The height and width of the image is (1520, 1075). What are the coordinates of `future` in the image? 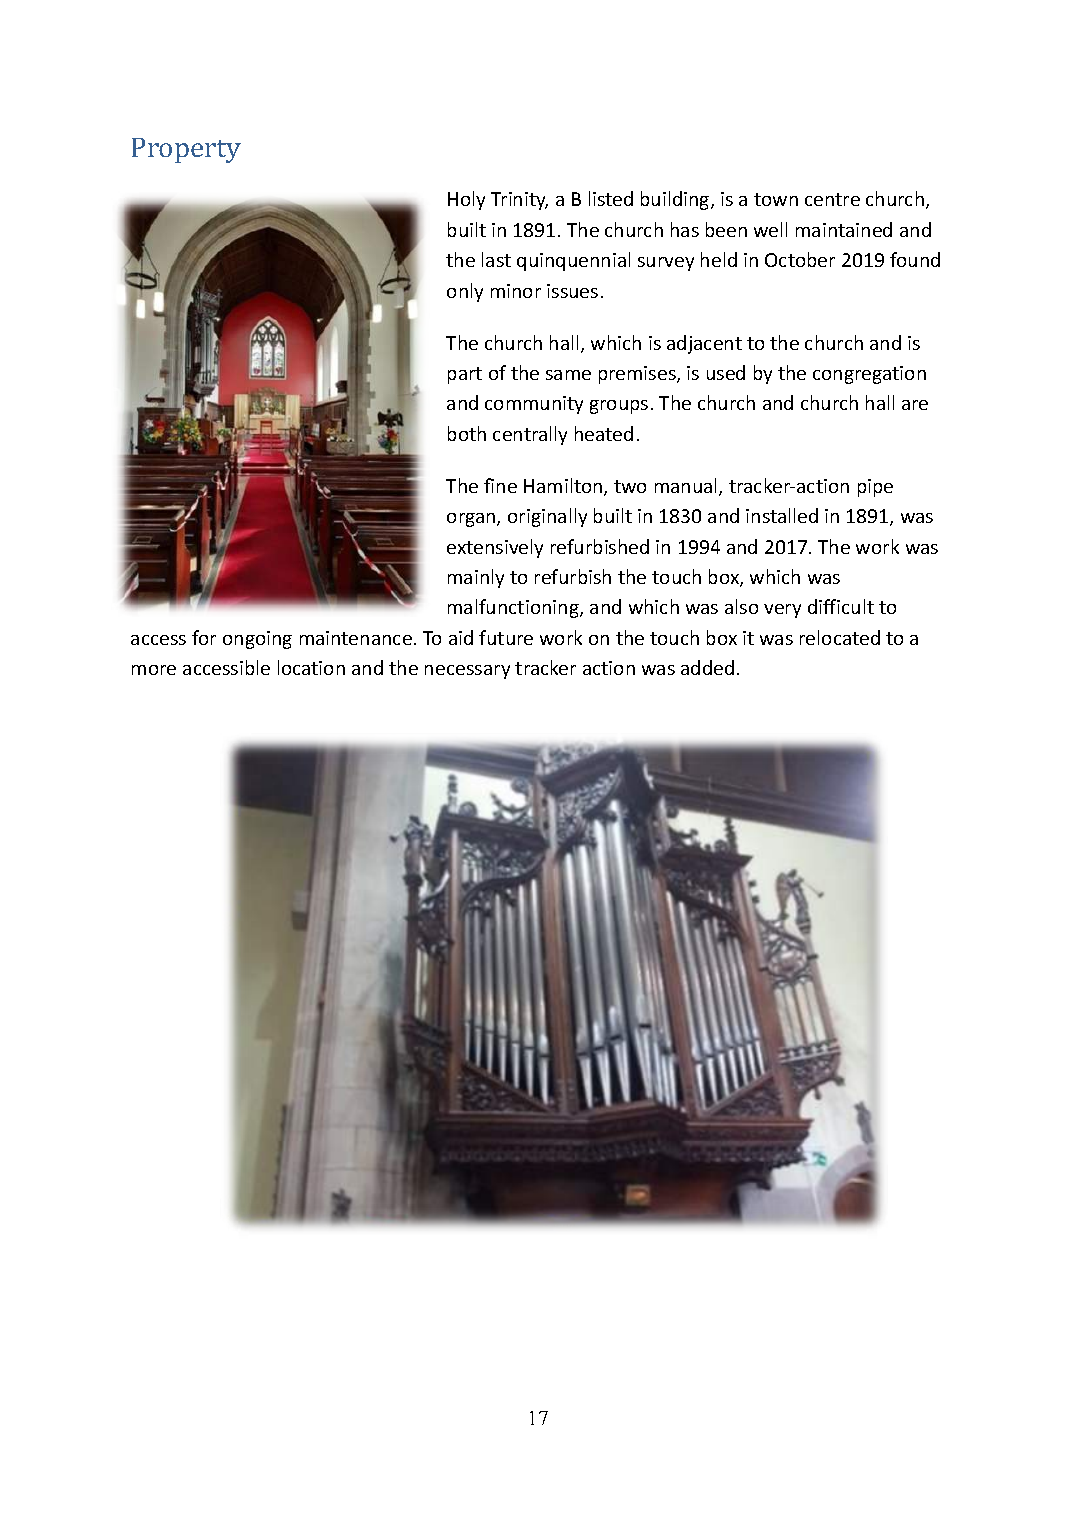 It's located at (506, 637).
